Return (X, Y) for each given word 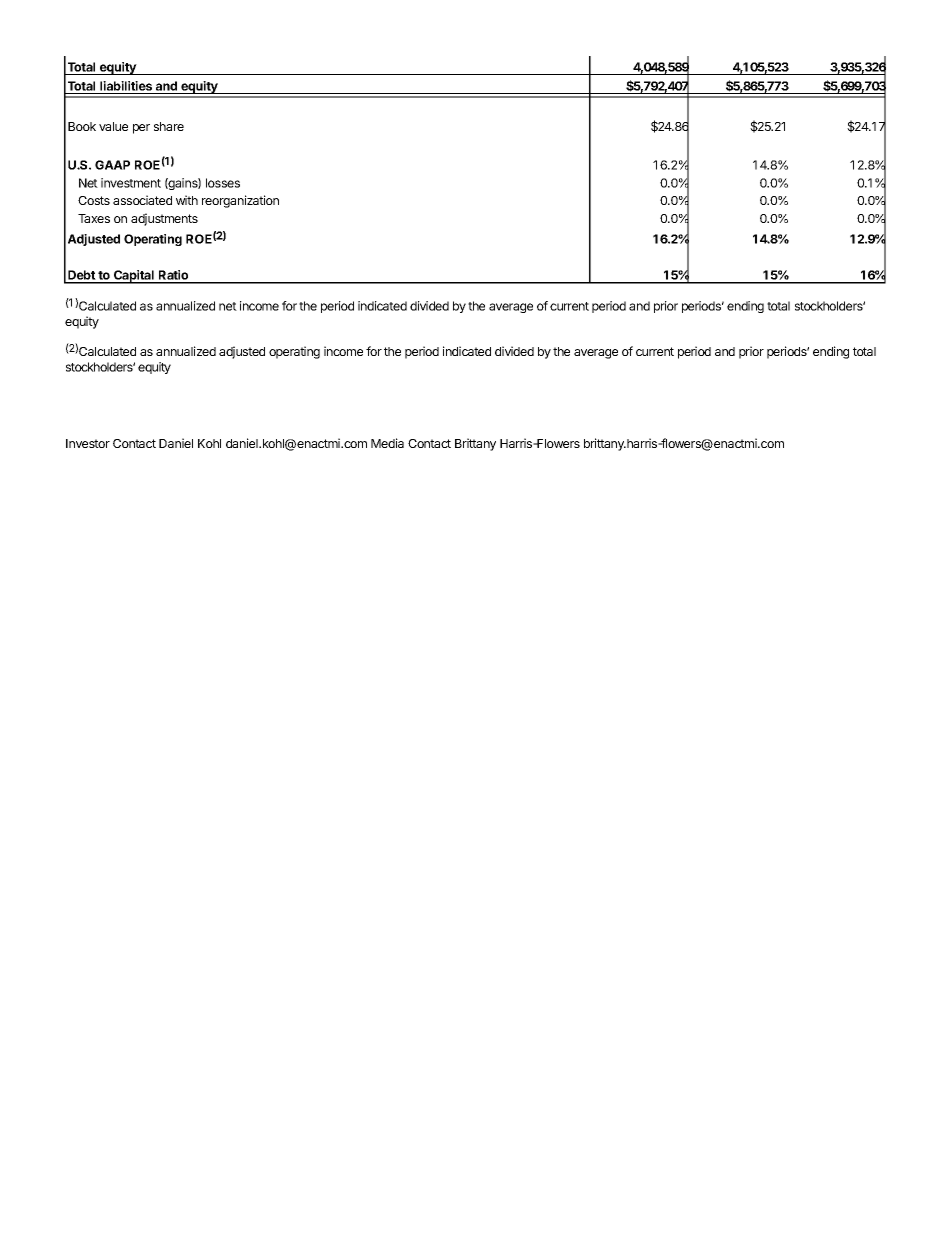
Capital (134, 277)
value (113, 126)
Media (387, 443)
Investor (88, 443)
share (169, 126)
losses (223, 183)
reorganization (240, 201)
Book (82, 126)
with (187, 200)
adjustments (164, 219)
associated (142, 200)
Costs (94, 200)
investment (131, 183)
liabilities (126, 86)
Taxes (94, 218)
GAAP (112, 165)
